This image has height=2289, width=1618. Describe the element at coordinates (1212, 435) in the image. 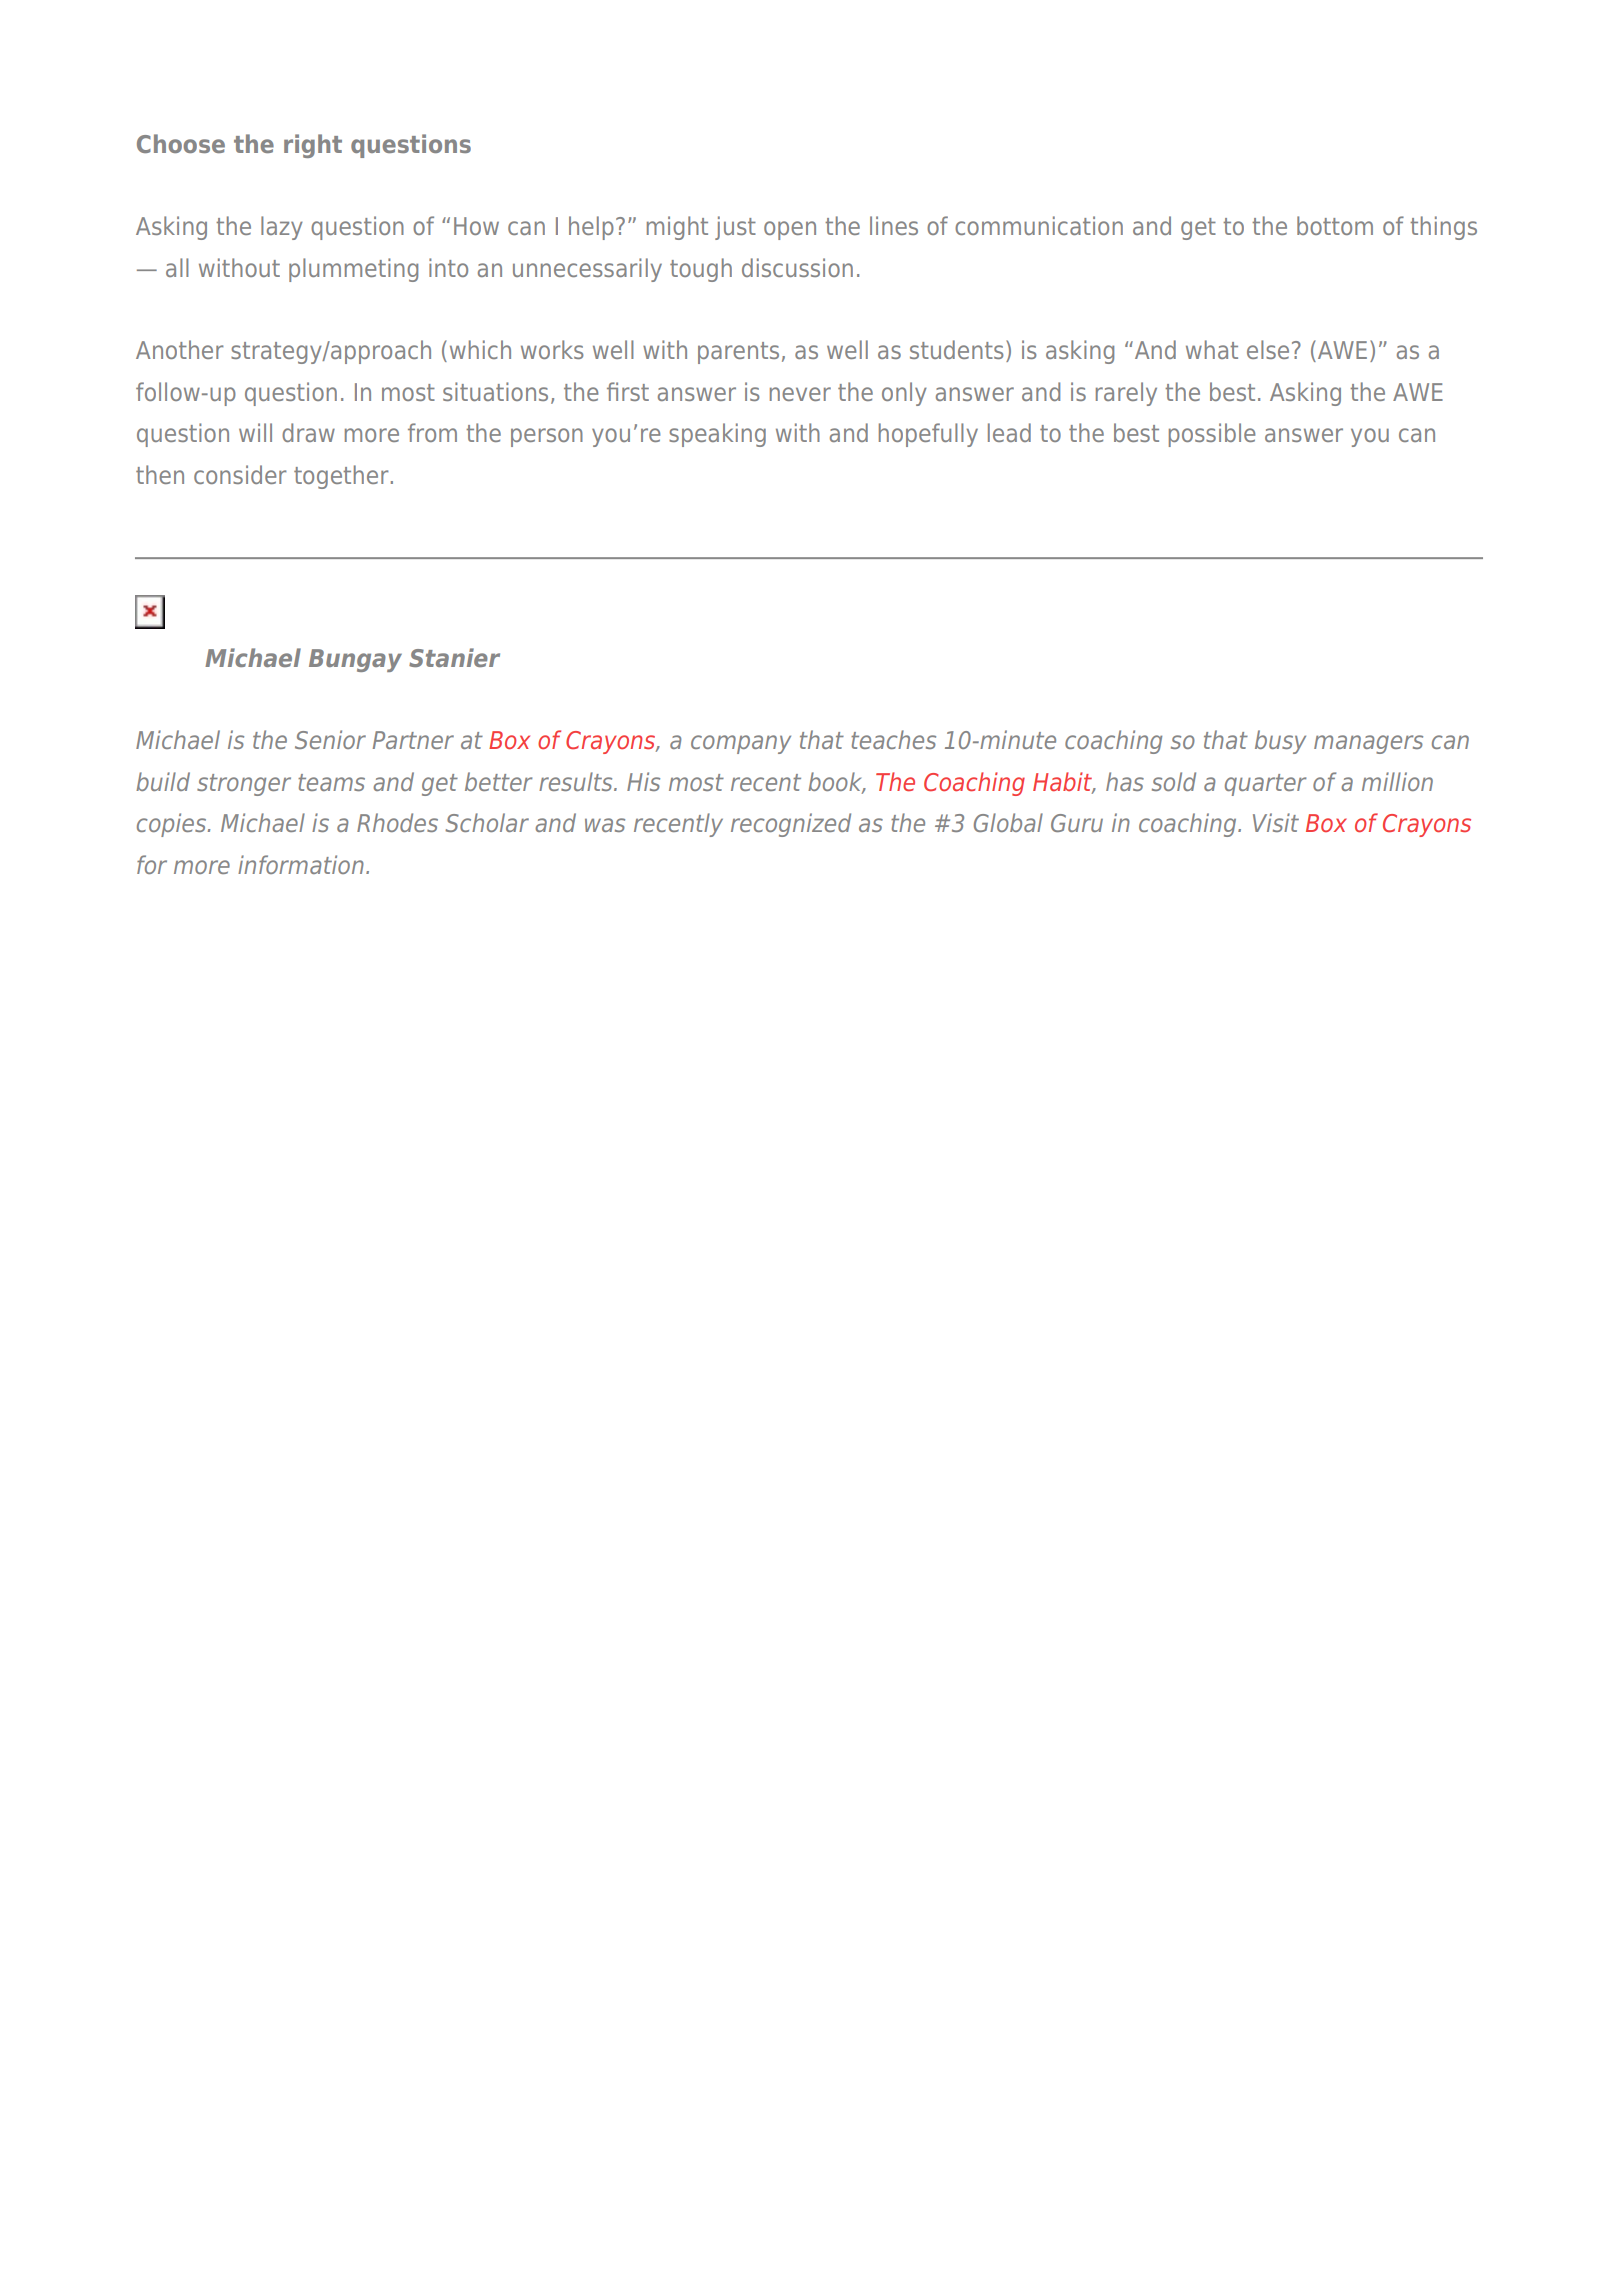

I see `possible` at that location.
